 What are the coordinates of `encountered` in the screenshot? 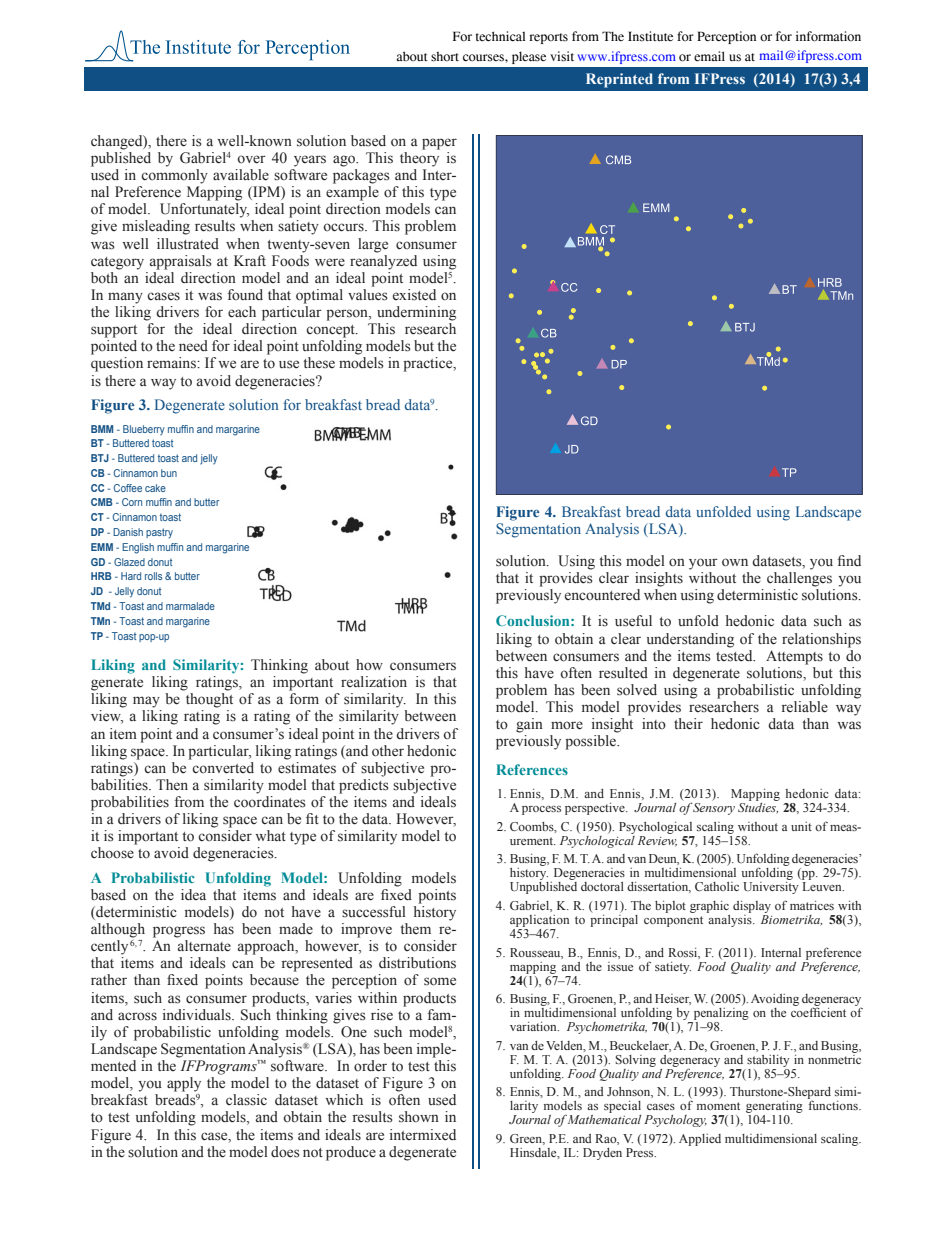 It's located at (602, 595).
